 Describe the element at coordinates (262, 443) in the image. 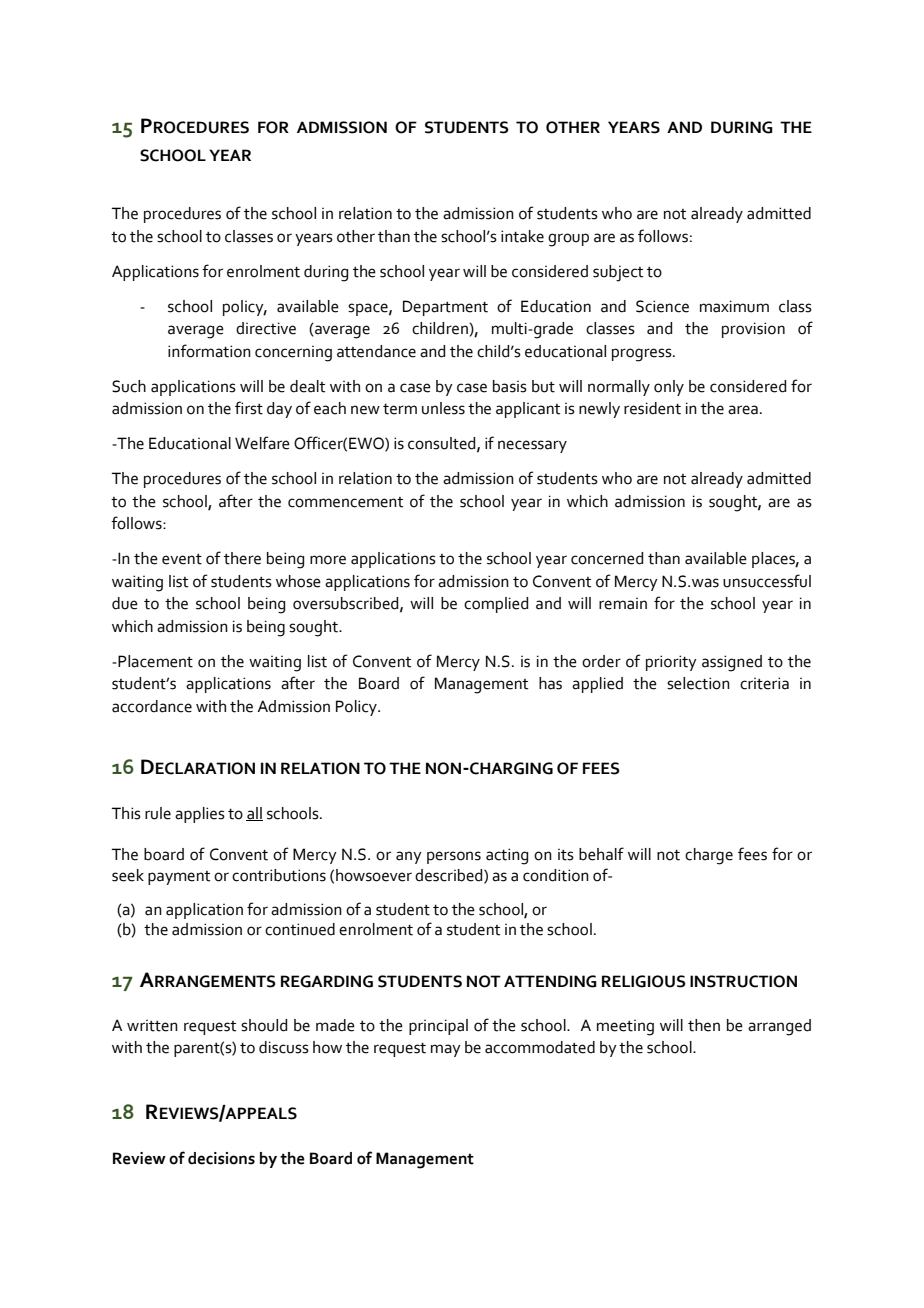

I see `Welfare` at that location.
